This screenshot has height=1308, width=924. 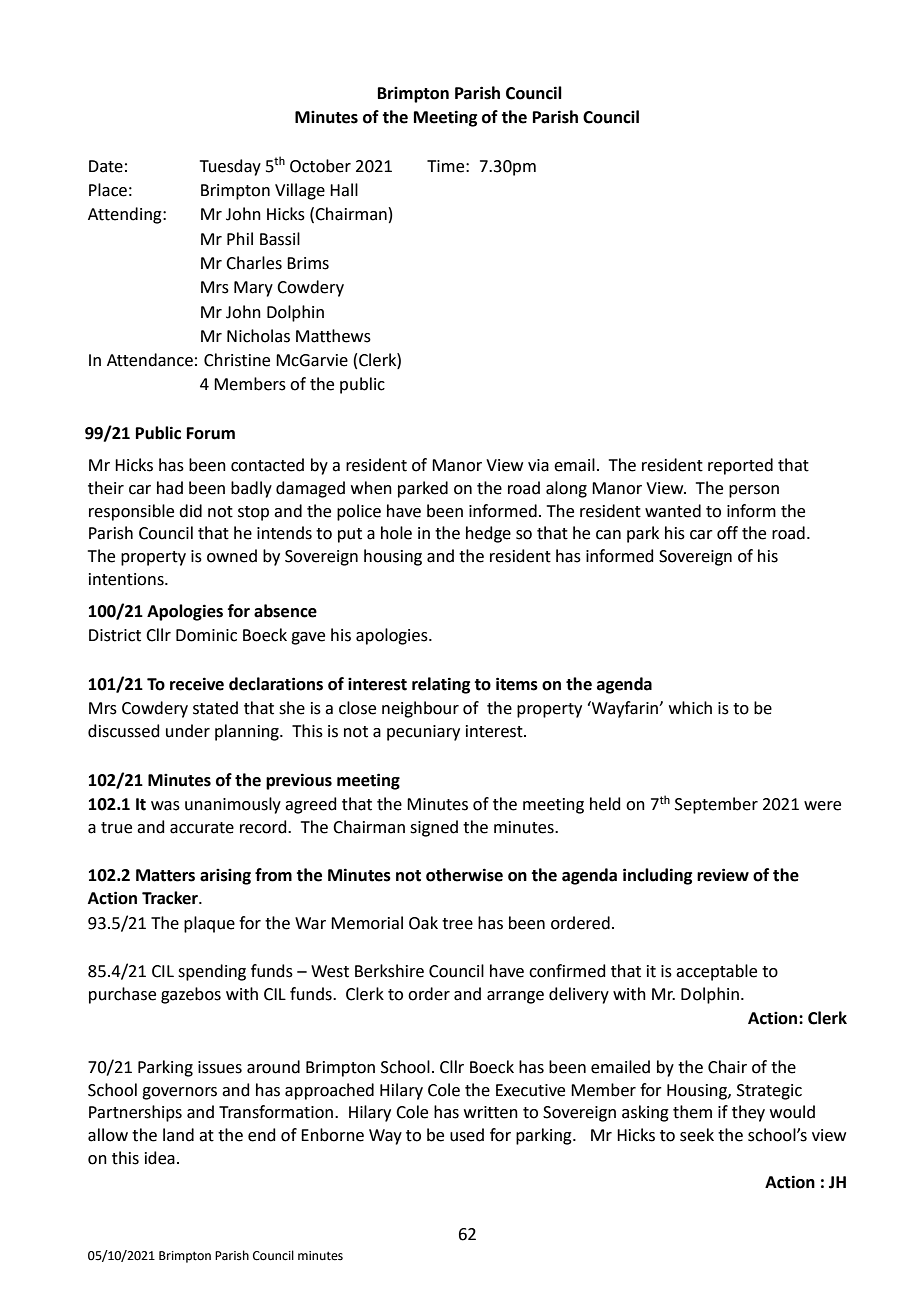 I want to click on land, so click(x=178, y=1135).
